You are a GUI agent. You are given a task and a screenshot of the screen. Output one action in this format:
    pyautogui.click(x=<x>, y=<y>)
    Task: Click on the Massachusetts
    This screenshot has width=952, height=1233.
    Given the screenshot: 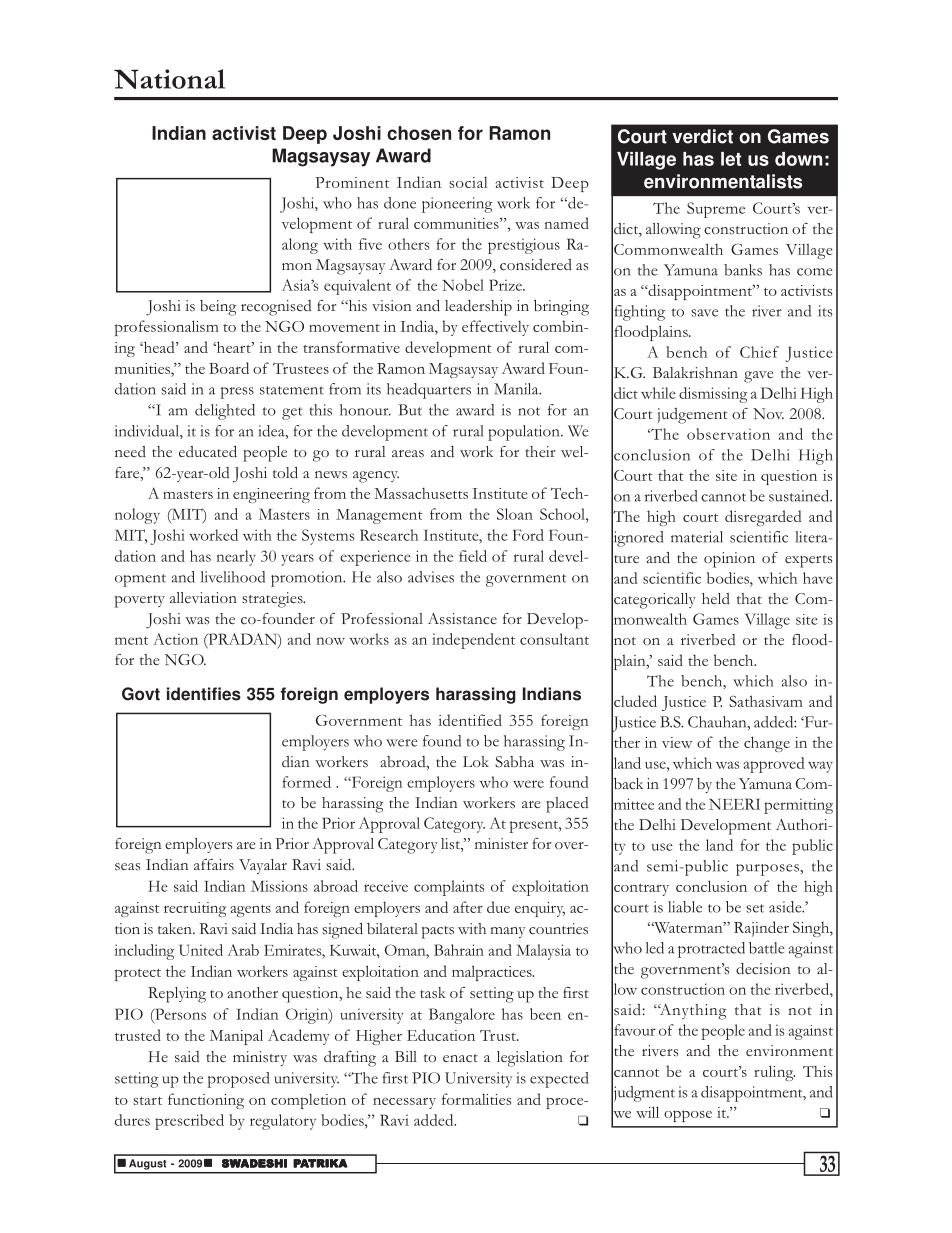 What is the action you would take?
    pyautogui.click(x=421, y=493)
